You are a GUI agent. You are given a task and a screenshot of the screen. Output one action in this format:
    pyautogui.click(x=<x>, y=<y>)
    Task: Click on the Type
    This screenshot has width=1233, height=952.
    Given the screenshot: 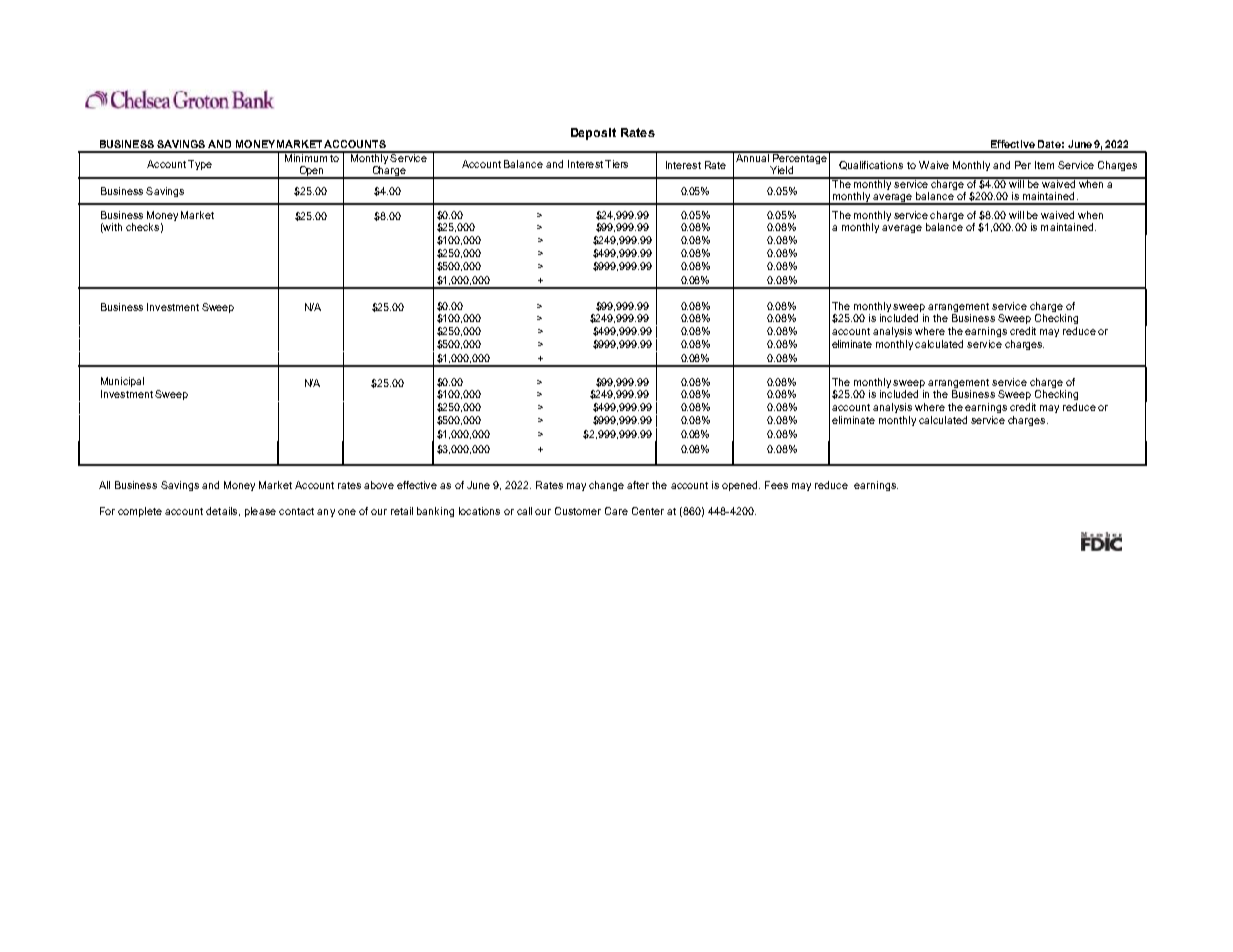 What is the action you would take?
    pyautogui.click(x=200, y=165)
